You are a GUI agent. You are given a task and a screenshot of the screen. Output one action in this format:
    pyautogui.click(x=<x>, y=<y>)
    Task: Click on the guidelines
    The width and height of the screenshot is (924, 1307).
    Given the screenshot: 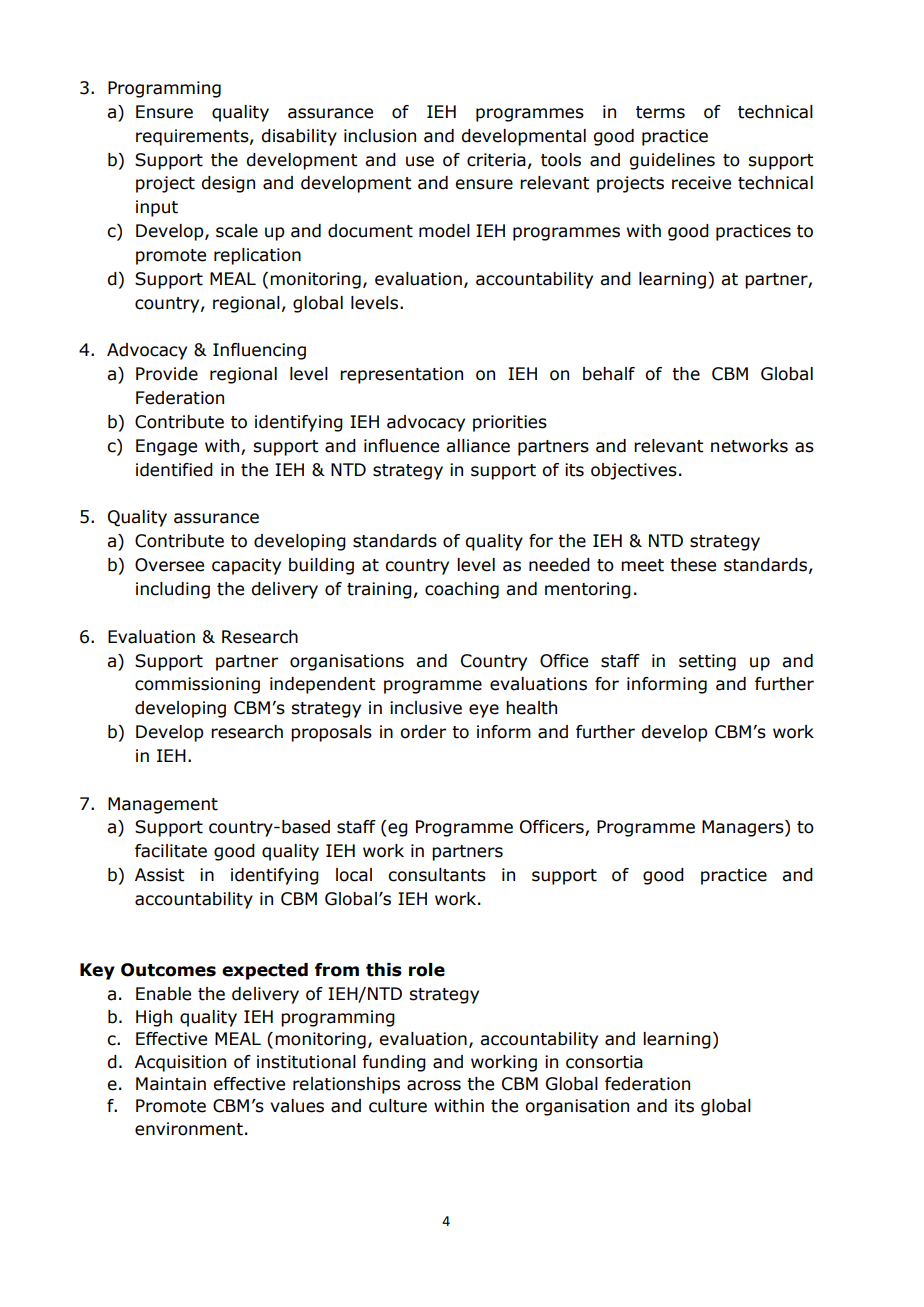 What is the action you would take?
    pyautogui.click(x=672, y=161)
